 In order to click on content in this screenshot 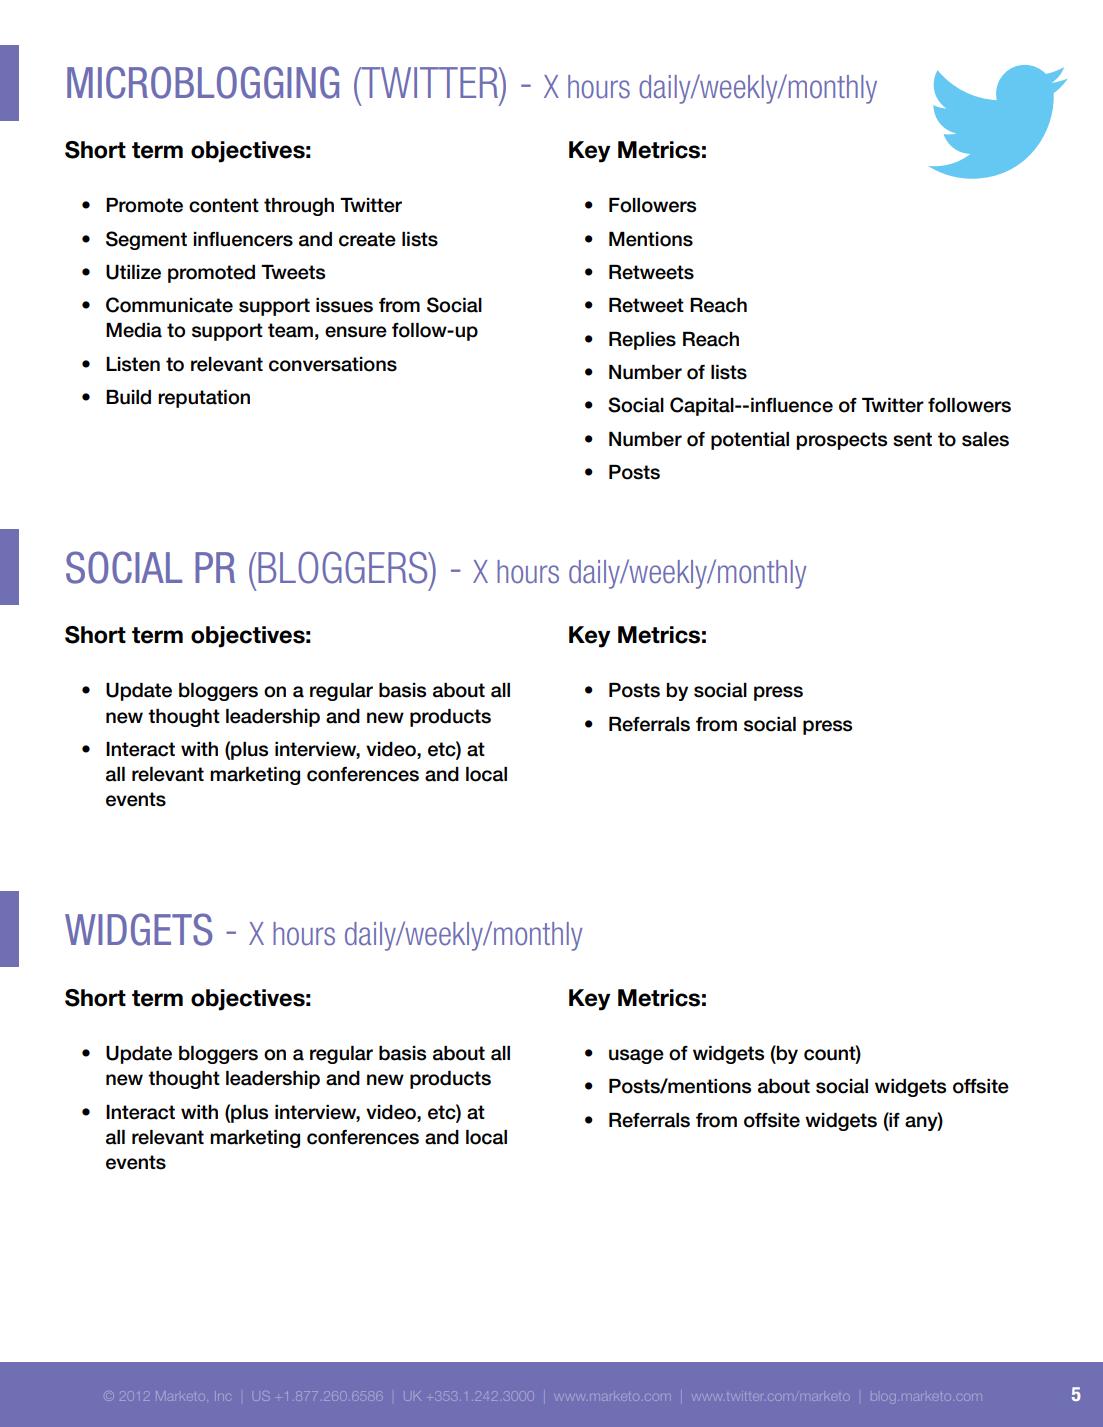, I will do `click(224, 205)`.
